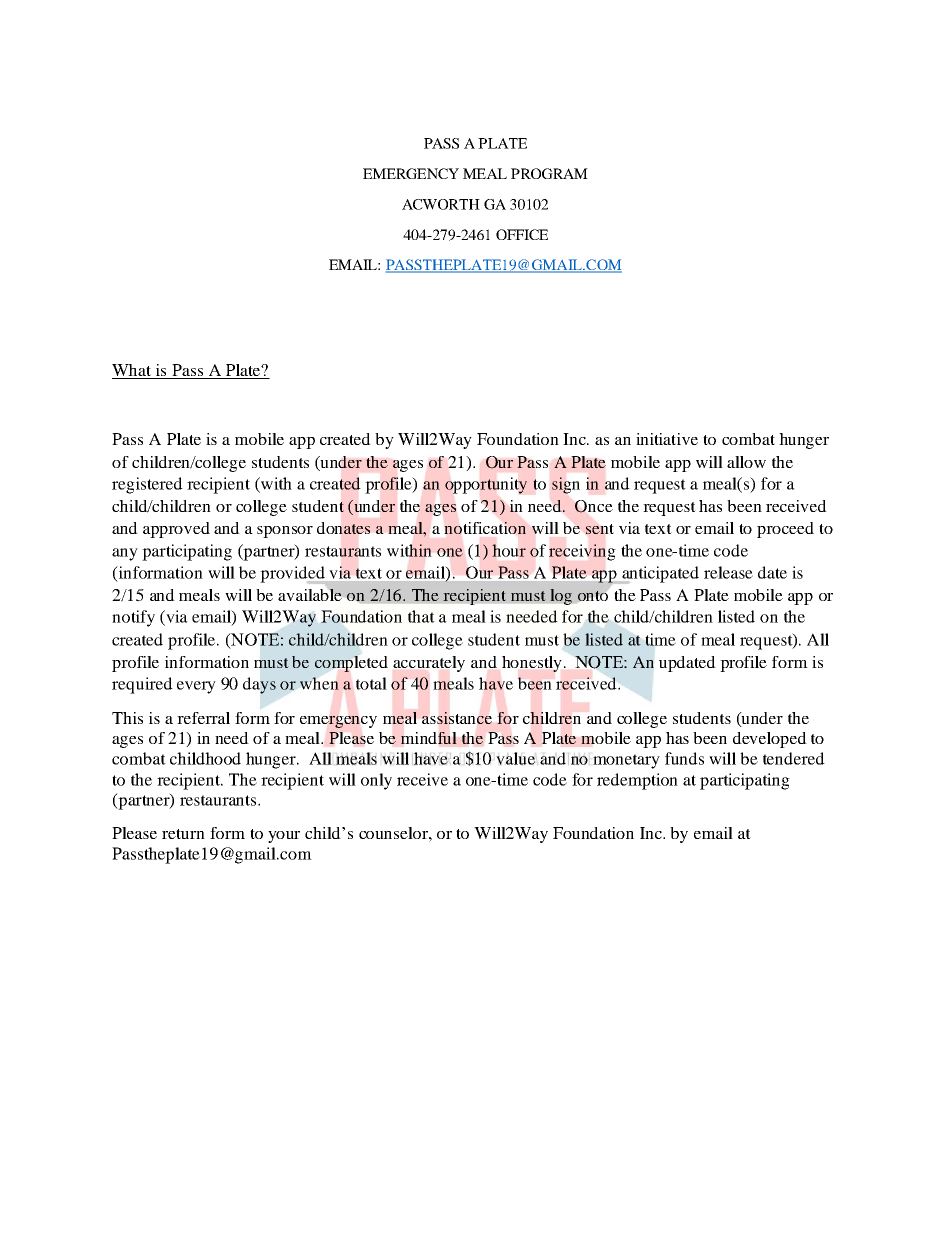 The width and height of the page is (952, 1233). Describe the element at coordinates (785, 530) in the page. I see `proceed` at that location.
